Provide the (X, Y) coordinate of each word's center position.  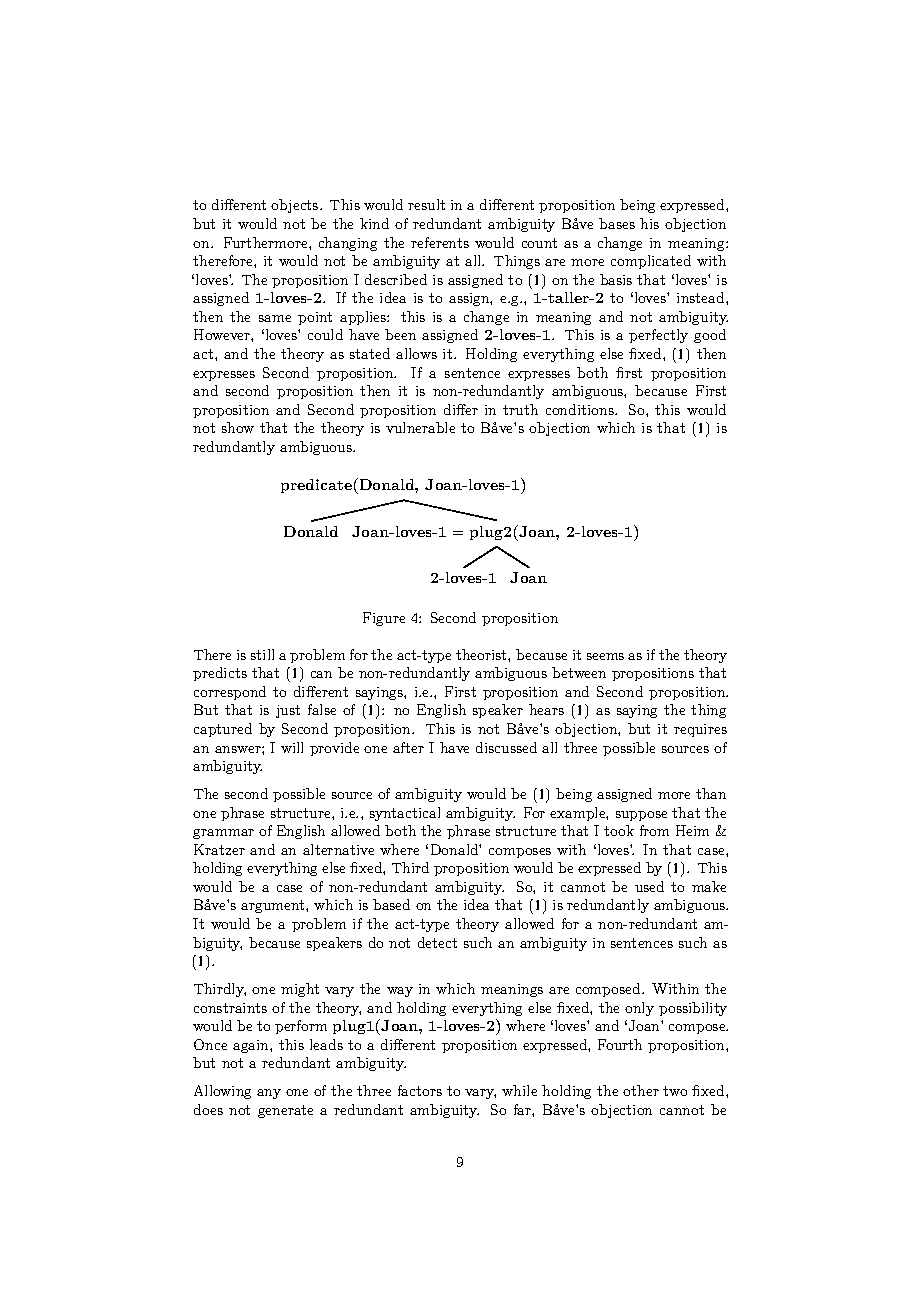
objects (296, 206)
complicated (651, 262)
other (641, 1090)
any (269, 1094)
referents (440, 242)
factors (420, 1090)
